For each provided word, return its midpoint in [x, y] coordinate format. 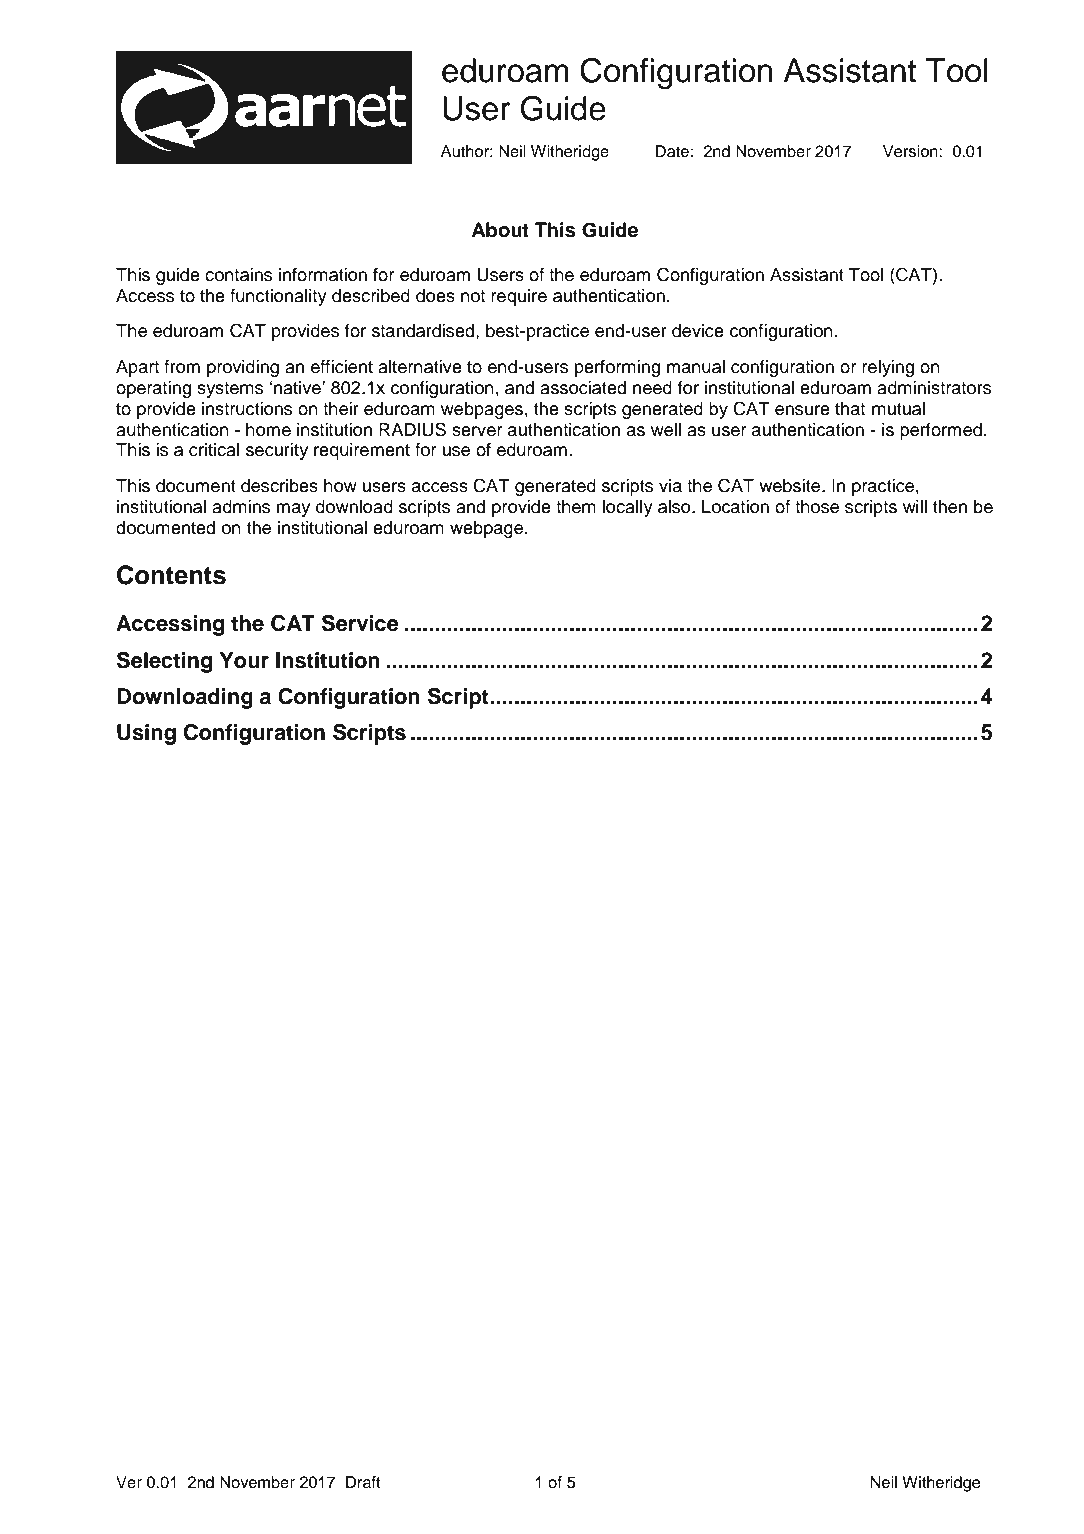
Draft [363, 1482]
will [915, 506]
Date [672, 151]
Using [146, 734]
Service [360, 623]
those [817, 507]
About [500, 230]
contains [238, 275]
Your [244, 660]
